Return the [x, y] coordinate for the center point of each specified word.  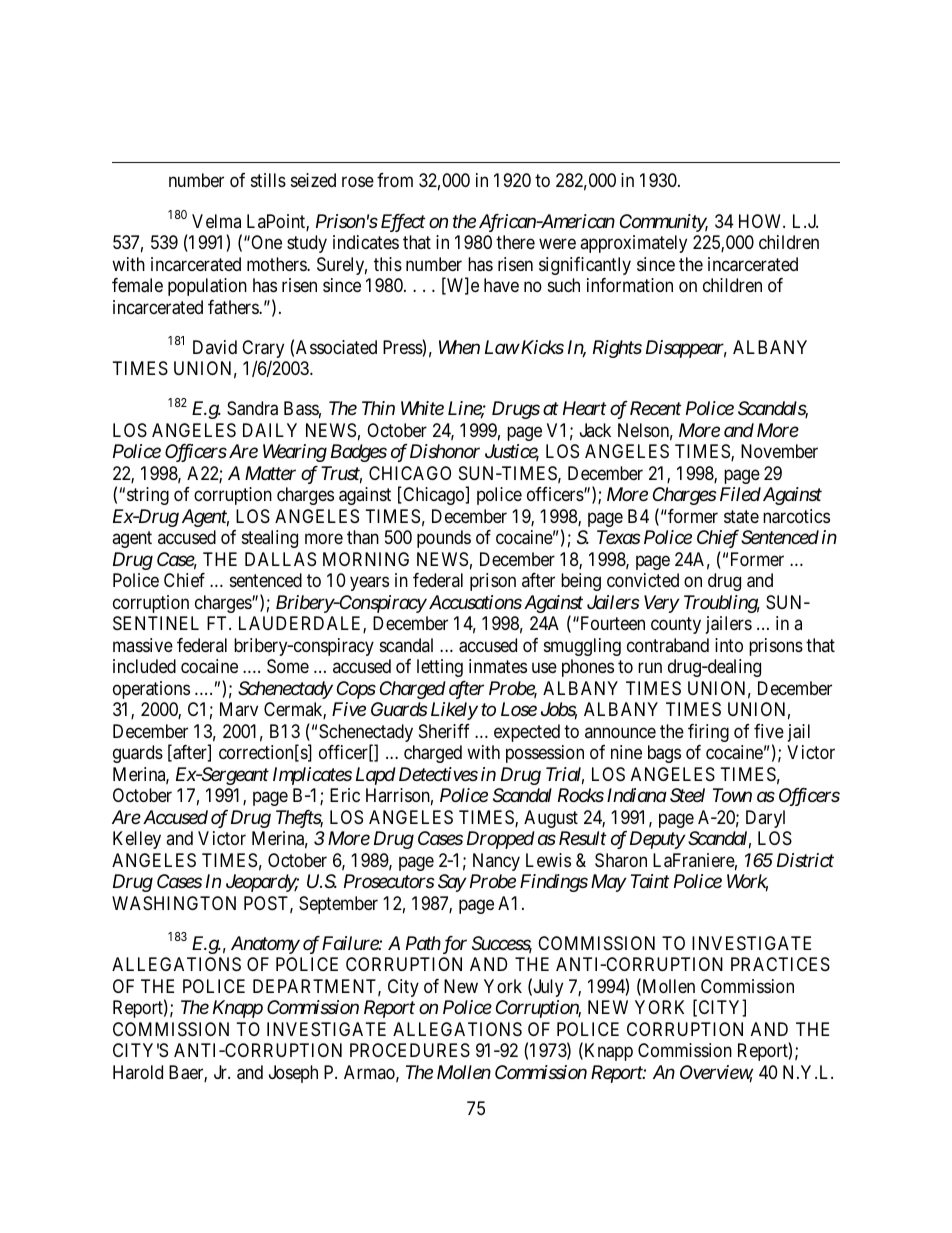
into [729, 645]
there [515, 242]
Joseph [293, 1074]
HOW [762, 221]
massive [143, 645]
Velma [216, 221]
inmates [498, 666]
